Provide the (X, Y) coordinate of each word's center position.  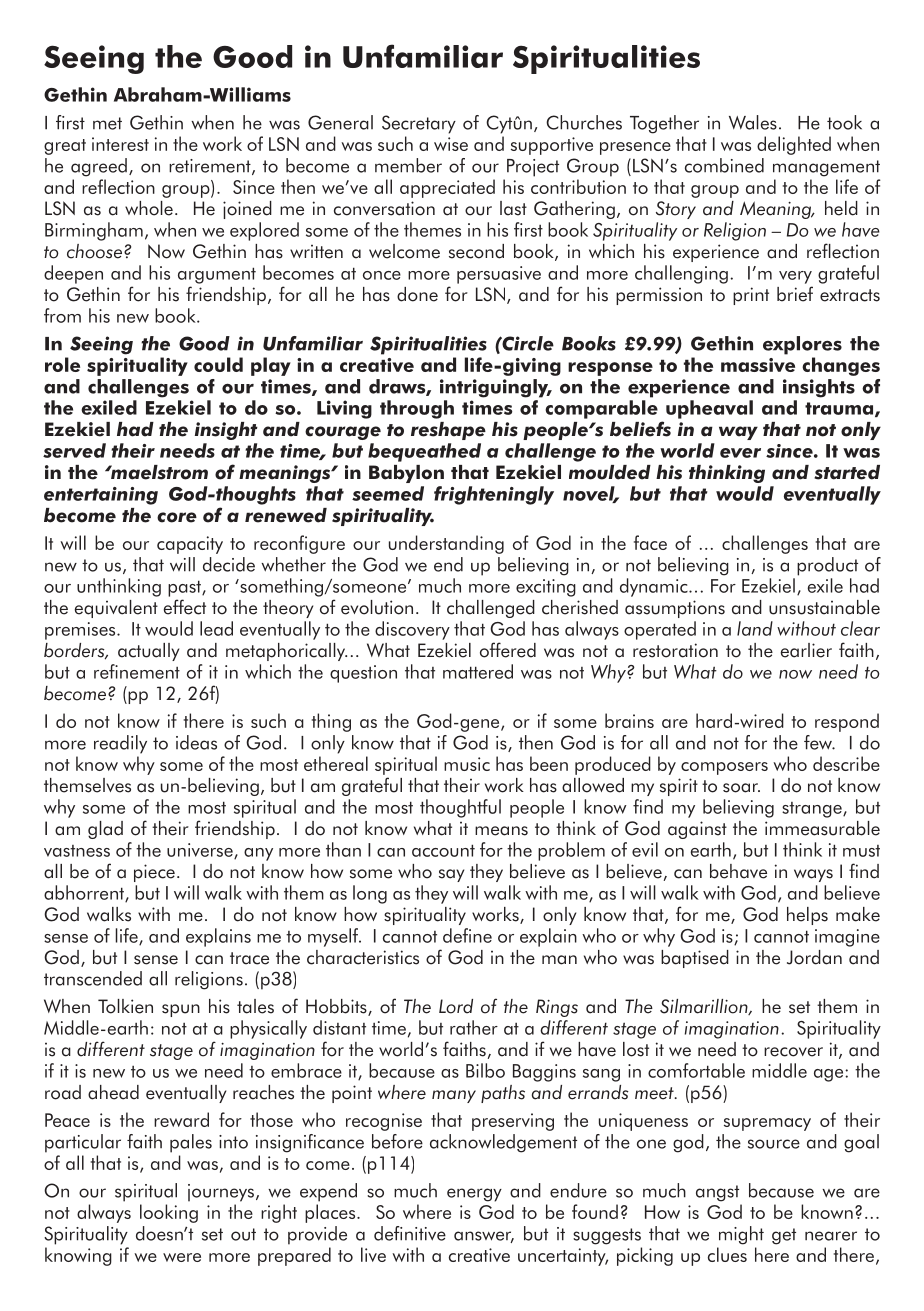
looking (169, 1213)
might (741, 1235)
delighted (794, 145)
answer (484, 1237)
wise (451, 144)
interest (120, 144)
